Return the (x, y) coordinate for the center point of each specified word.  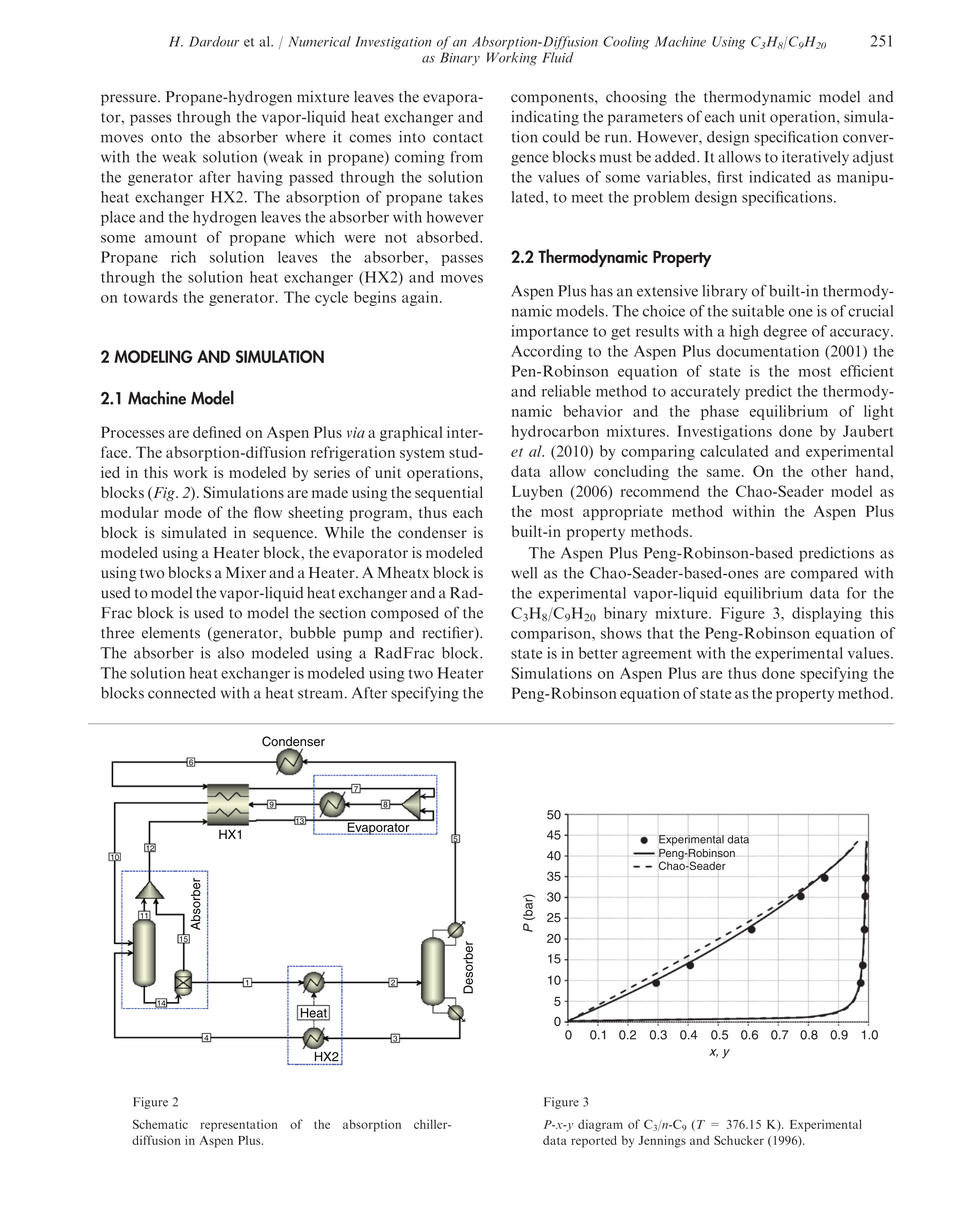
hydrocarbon (555, 432)
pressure (130, 100)
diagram (600, 1125)
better (598, 653)
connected (182, 693)
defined (217, 432)
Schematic (160, 1124)
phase (720, 412)
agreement (657, 655)
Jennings (662, 1141)
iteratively (815, 158)
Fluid (558, 57)
